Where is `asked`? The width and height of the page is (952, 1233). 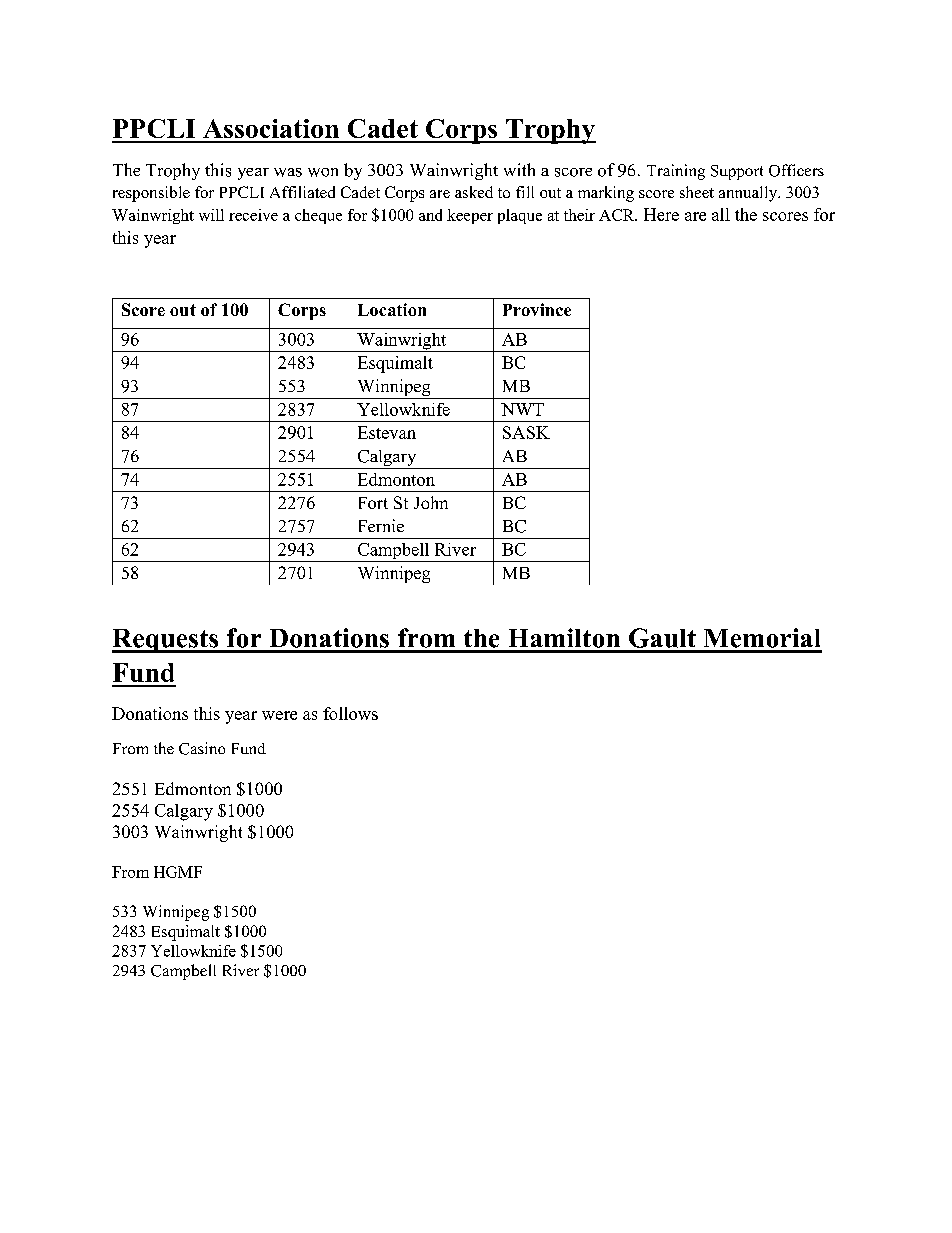 asked is located at coordinates (474, 192).
